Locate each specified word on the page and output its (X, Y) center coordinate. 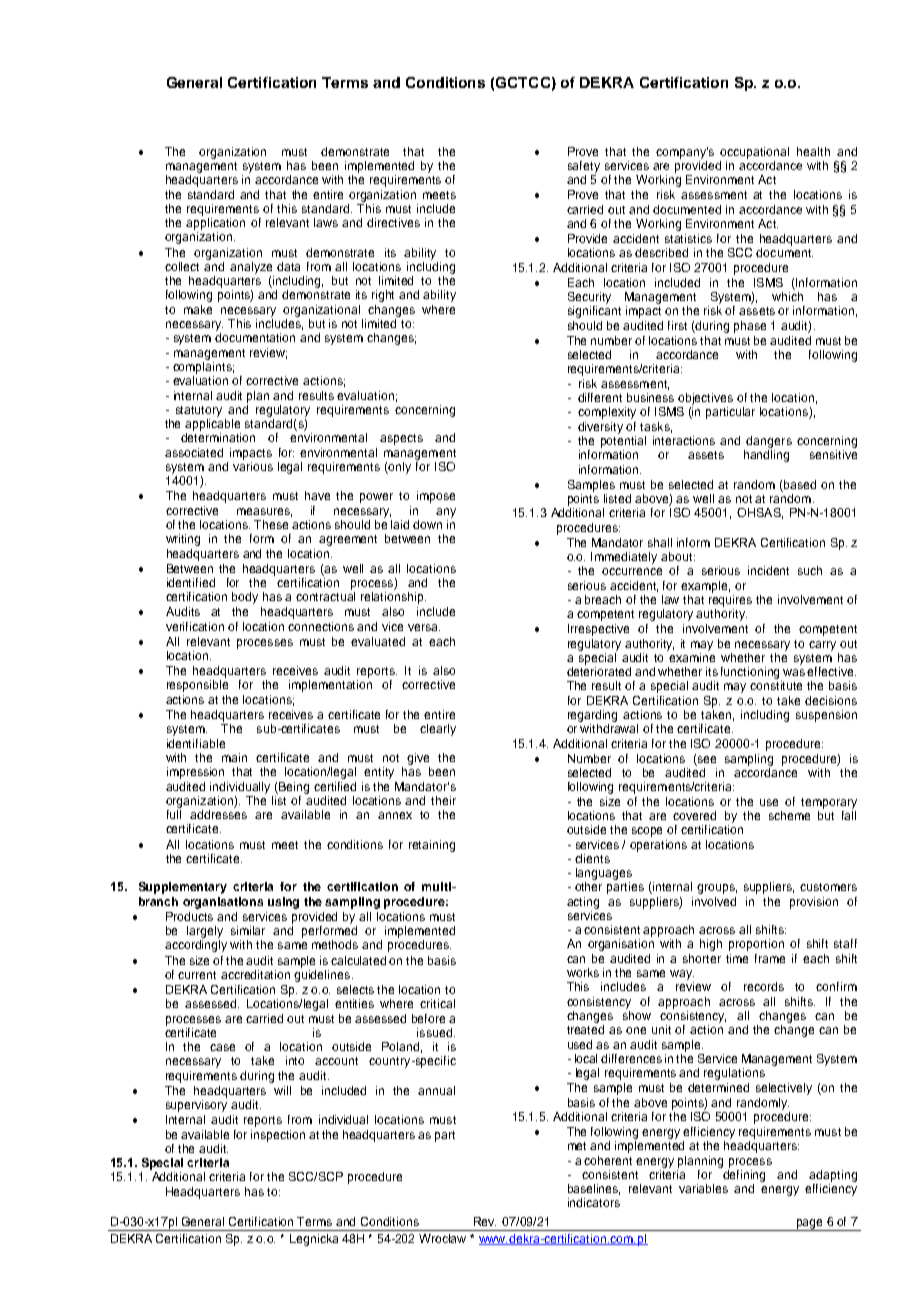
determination (218, 437)
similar (248, 930)
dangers (769, 442)
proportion (756, 945)
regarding (592, 716)
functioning (750, 673)
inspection (278, 1136)
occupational (754, 153)
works (583, 972)
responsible (197, 686)
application (215, 224)
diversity (600, 428)
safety (584, 167)
